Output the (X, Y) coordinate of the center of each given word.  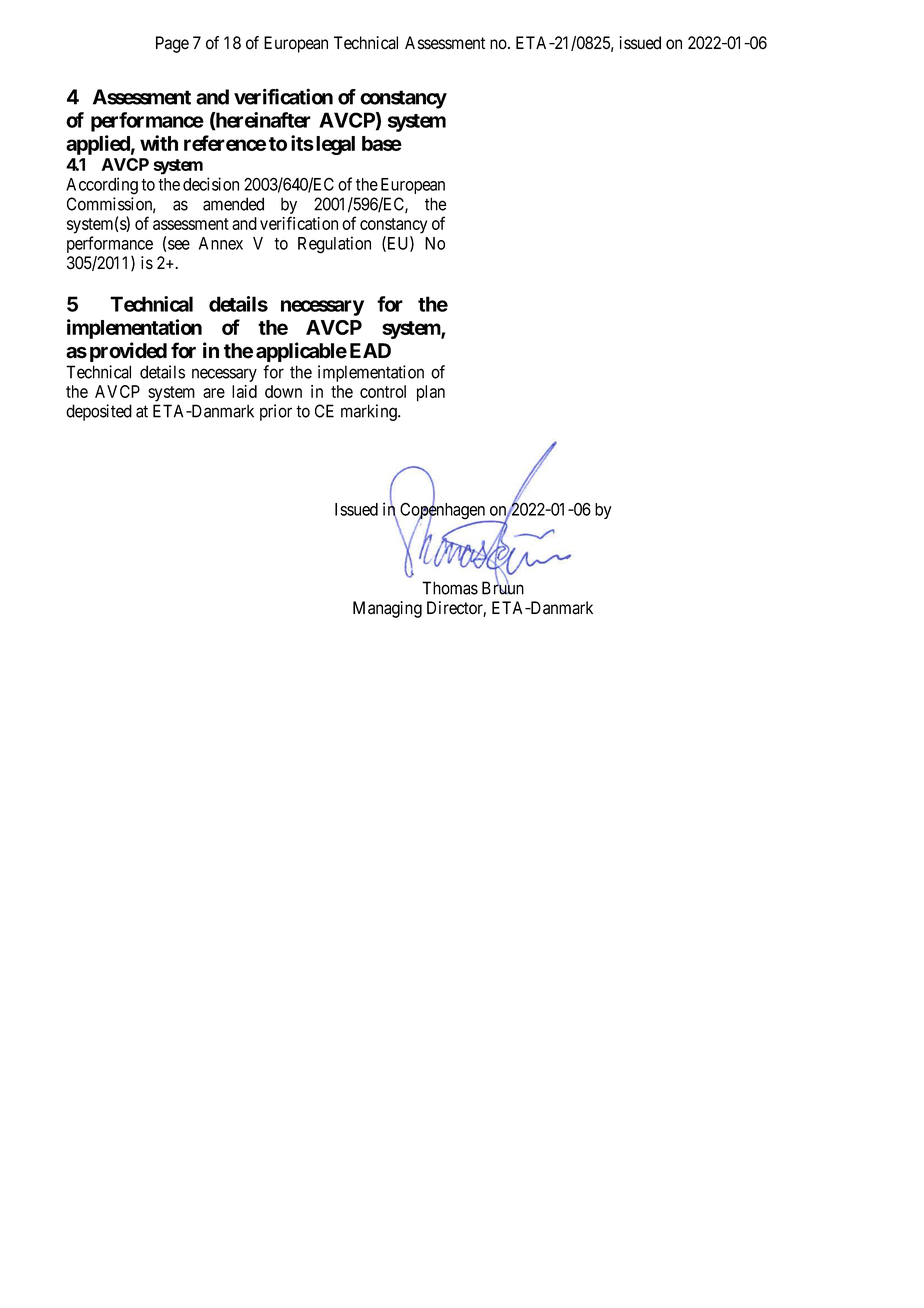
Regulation (334, 245)
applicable (301, 352)
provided (128, 352)
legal (335, 145)
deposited (99, 412)
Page (172, 44)
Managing (387, 609)
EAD (370, 350)
